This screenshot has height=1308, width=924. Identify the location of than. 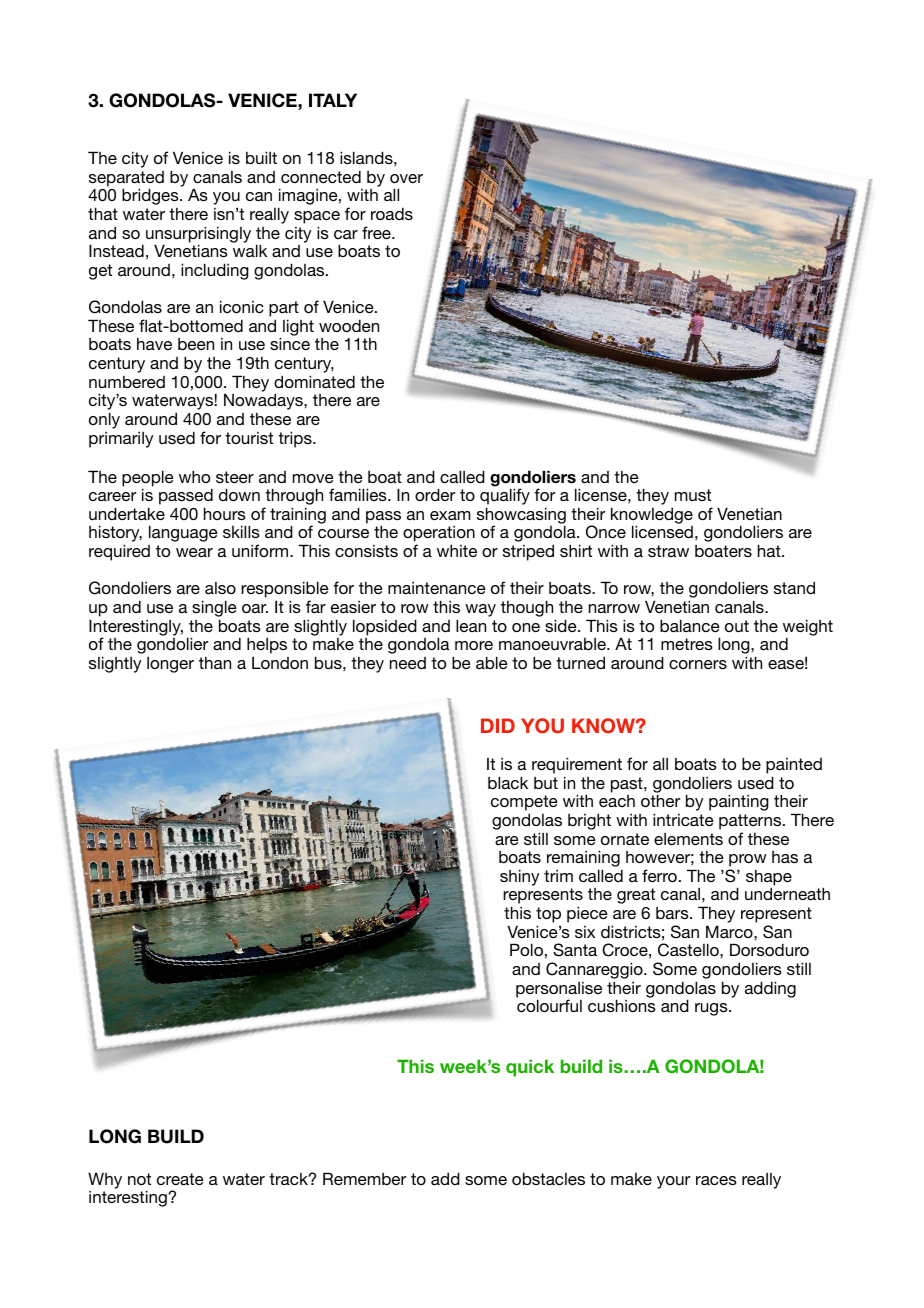
(215, 663).
